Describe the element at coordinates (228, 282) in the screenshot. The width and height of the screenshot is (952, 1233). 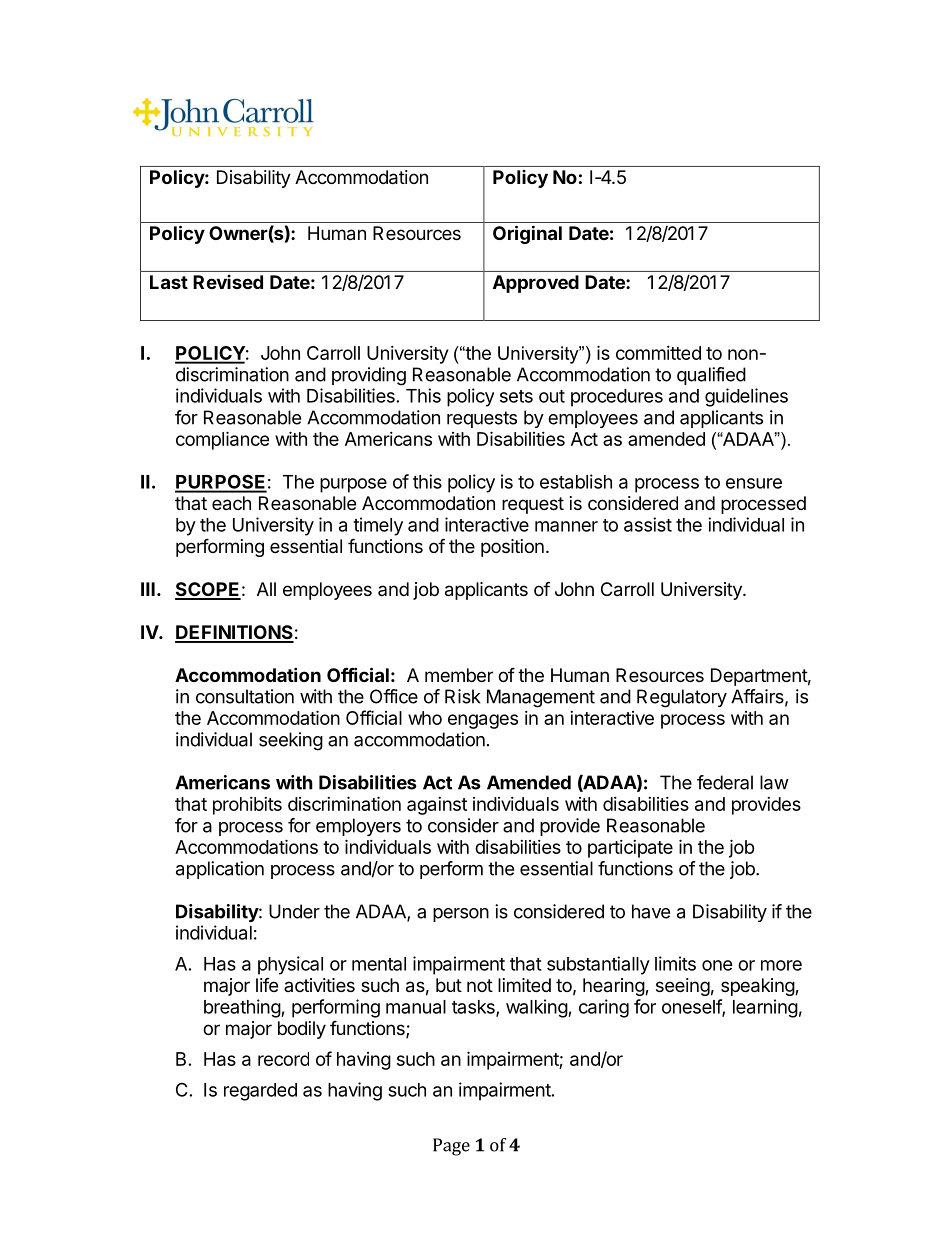
I see `Revised` at that location.
